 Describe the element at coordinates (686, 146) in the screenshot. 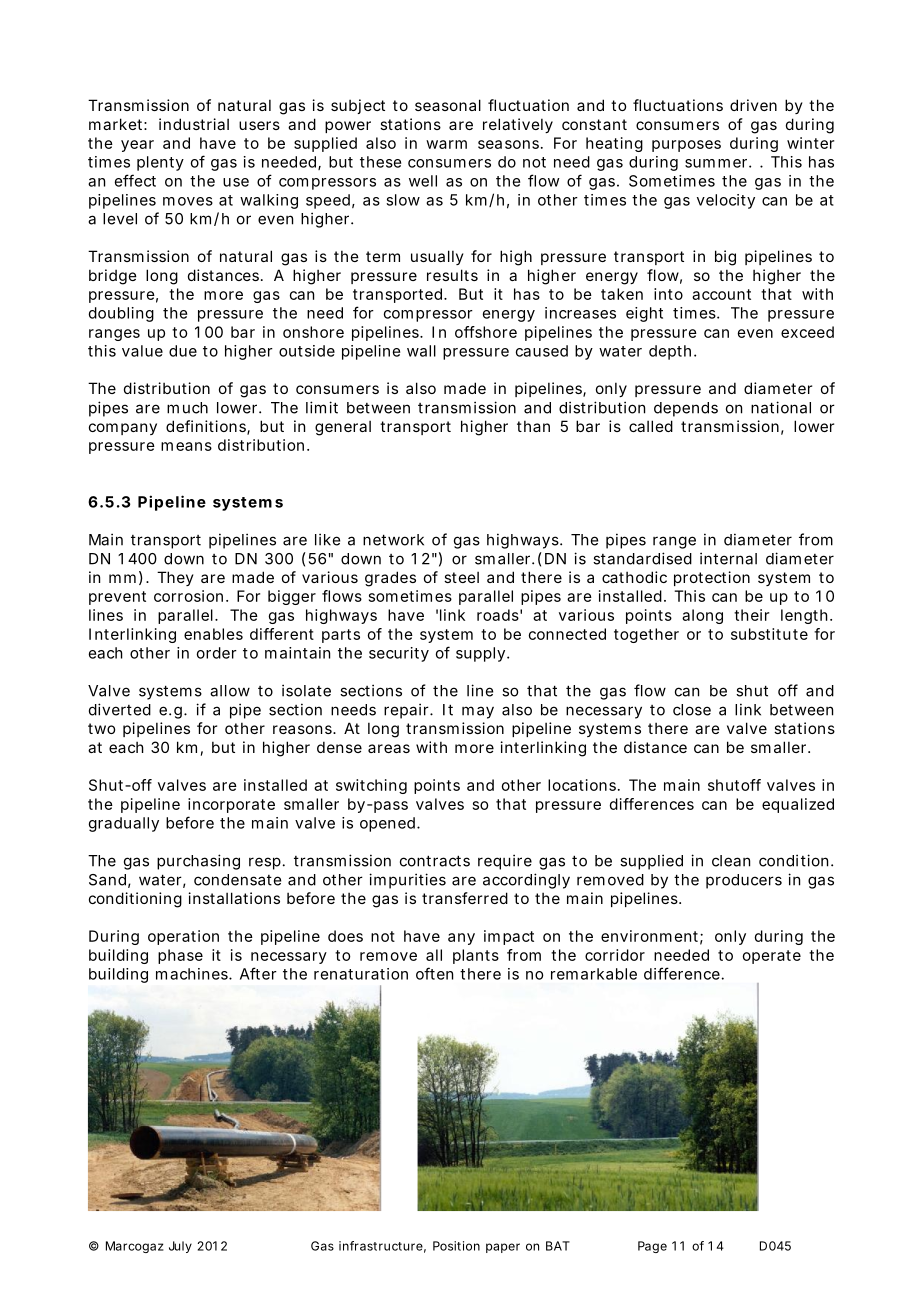

I see `purposes` at that location.
